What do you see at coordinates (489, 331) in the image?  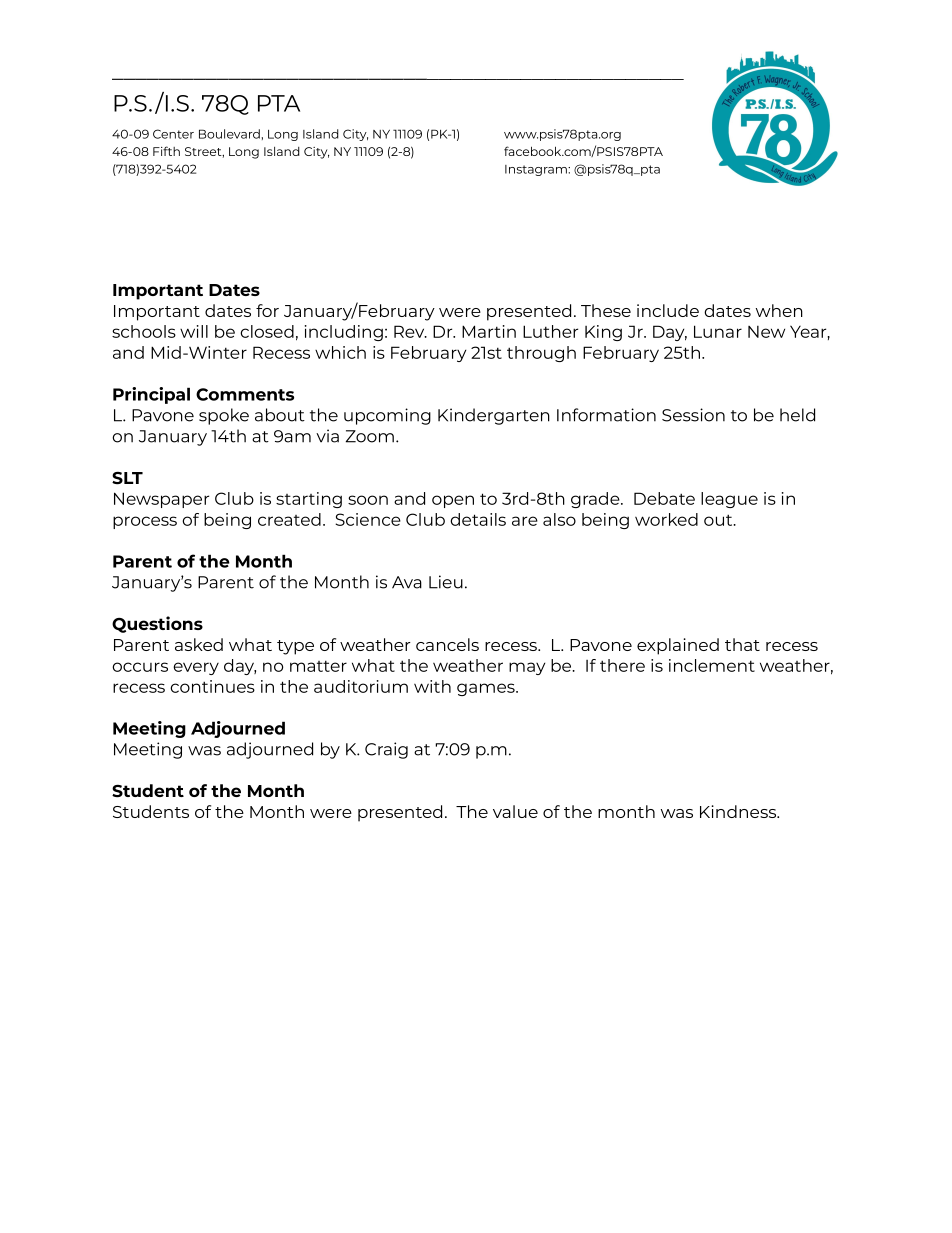 I see `Martin` at bounding box center [489, 331].
